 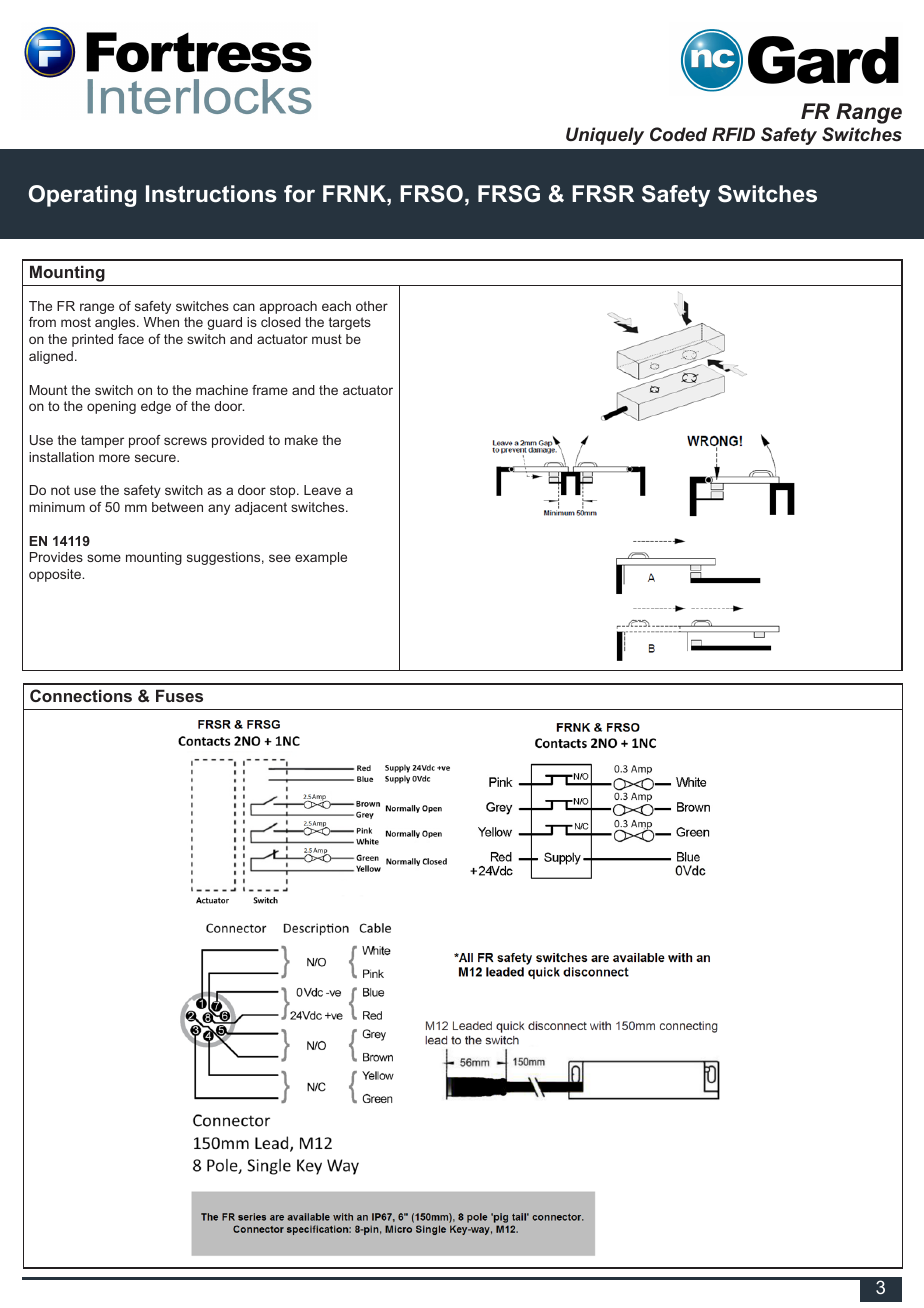 What do you see at coordinates (678, 134) in the screenshot?
I see `Coded` at bounding box center [678, 134].
